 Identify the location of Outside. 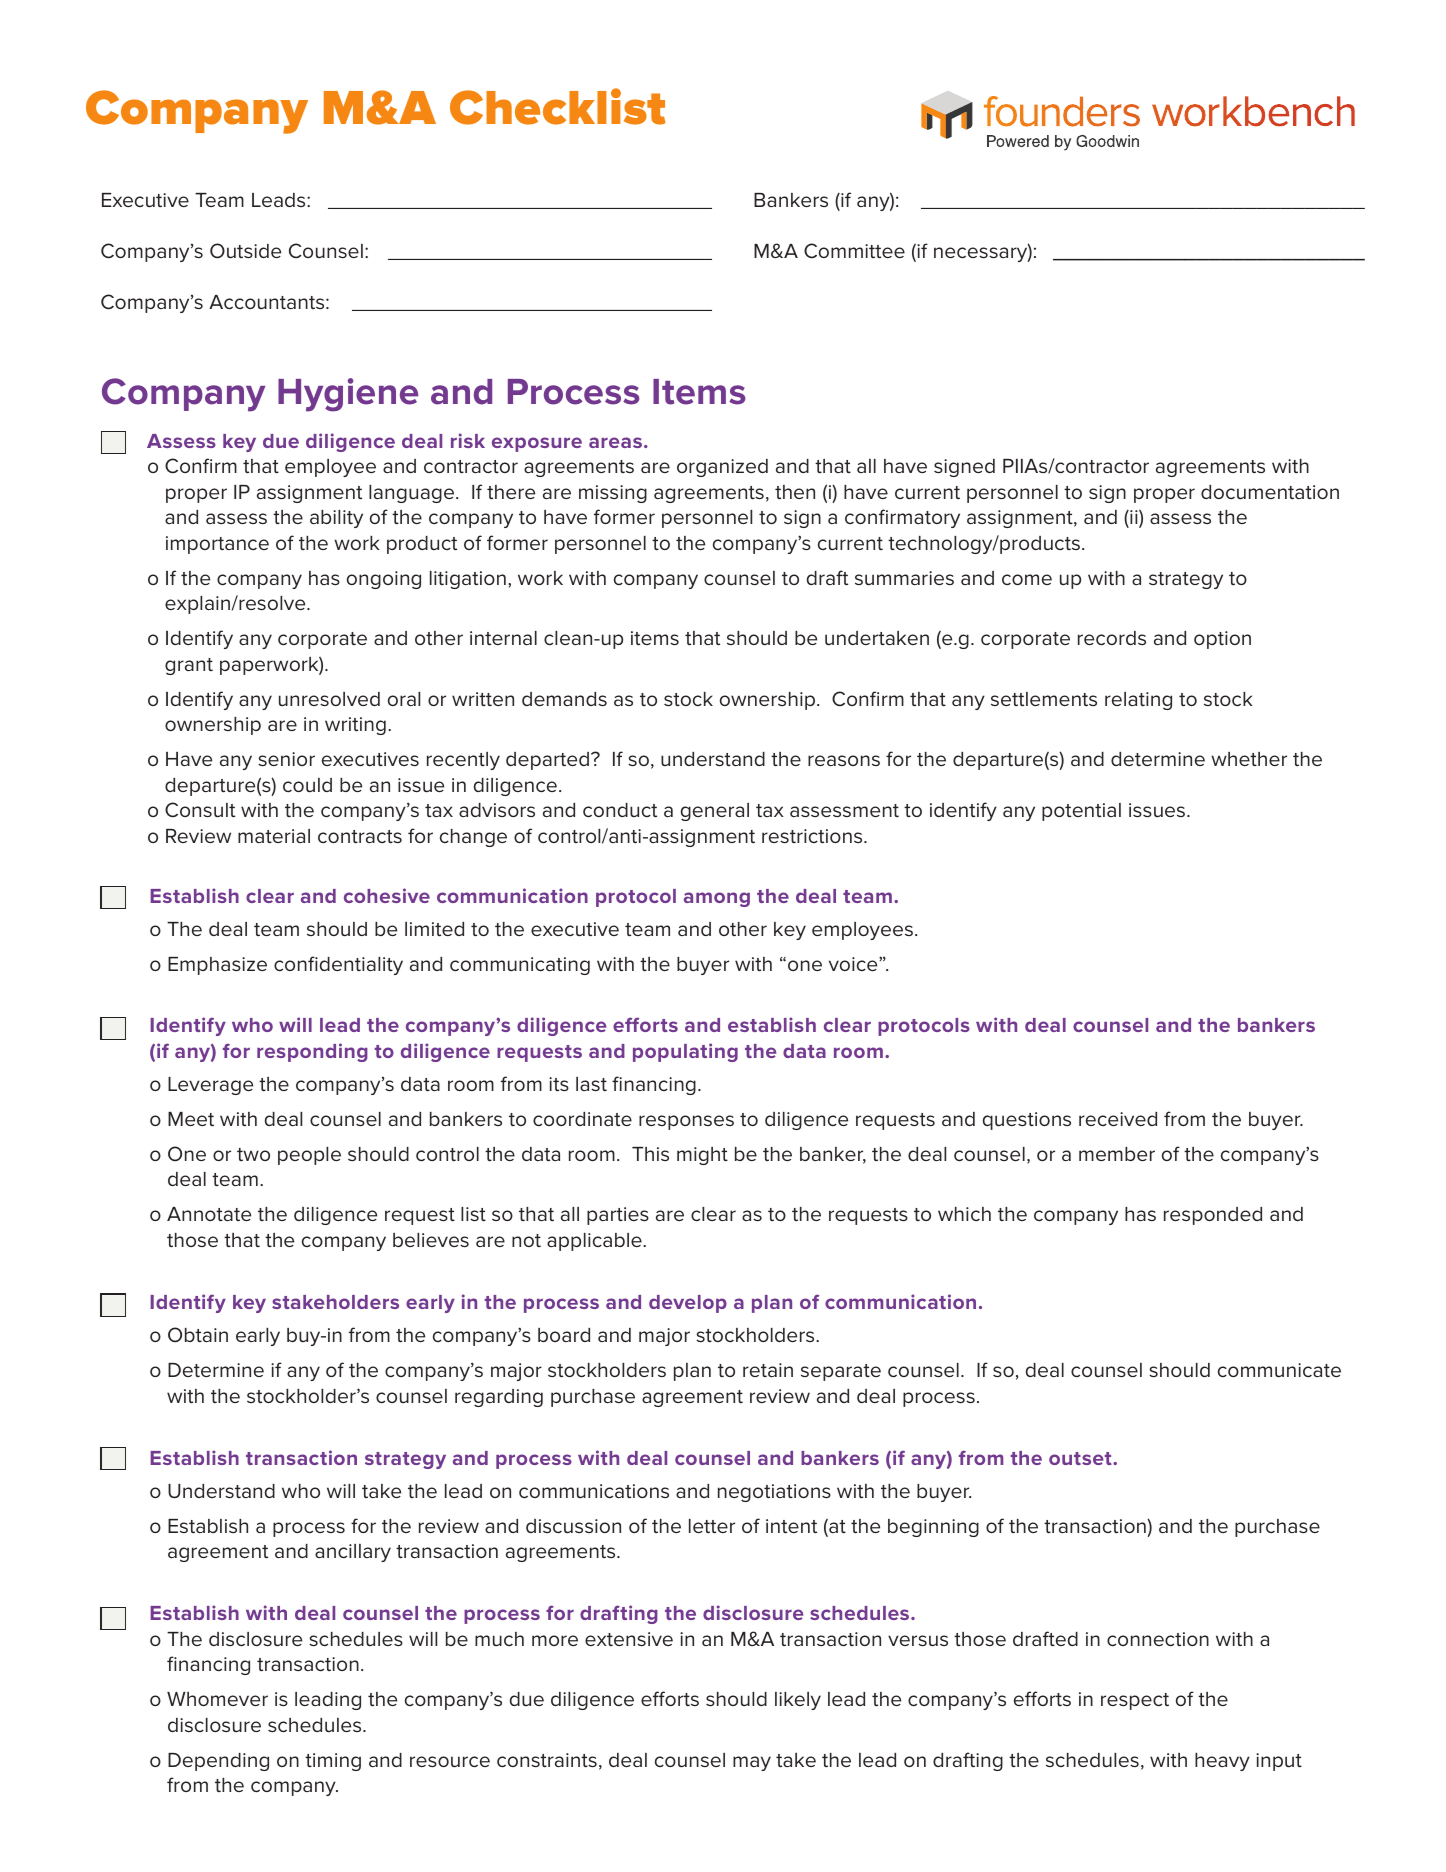
(245, 251).
